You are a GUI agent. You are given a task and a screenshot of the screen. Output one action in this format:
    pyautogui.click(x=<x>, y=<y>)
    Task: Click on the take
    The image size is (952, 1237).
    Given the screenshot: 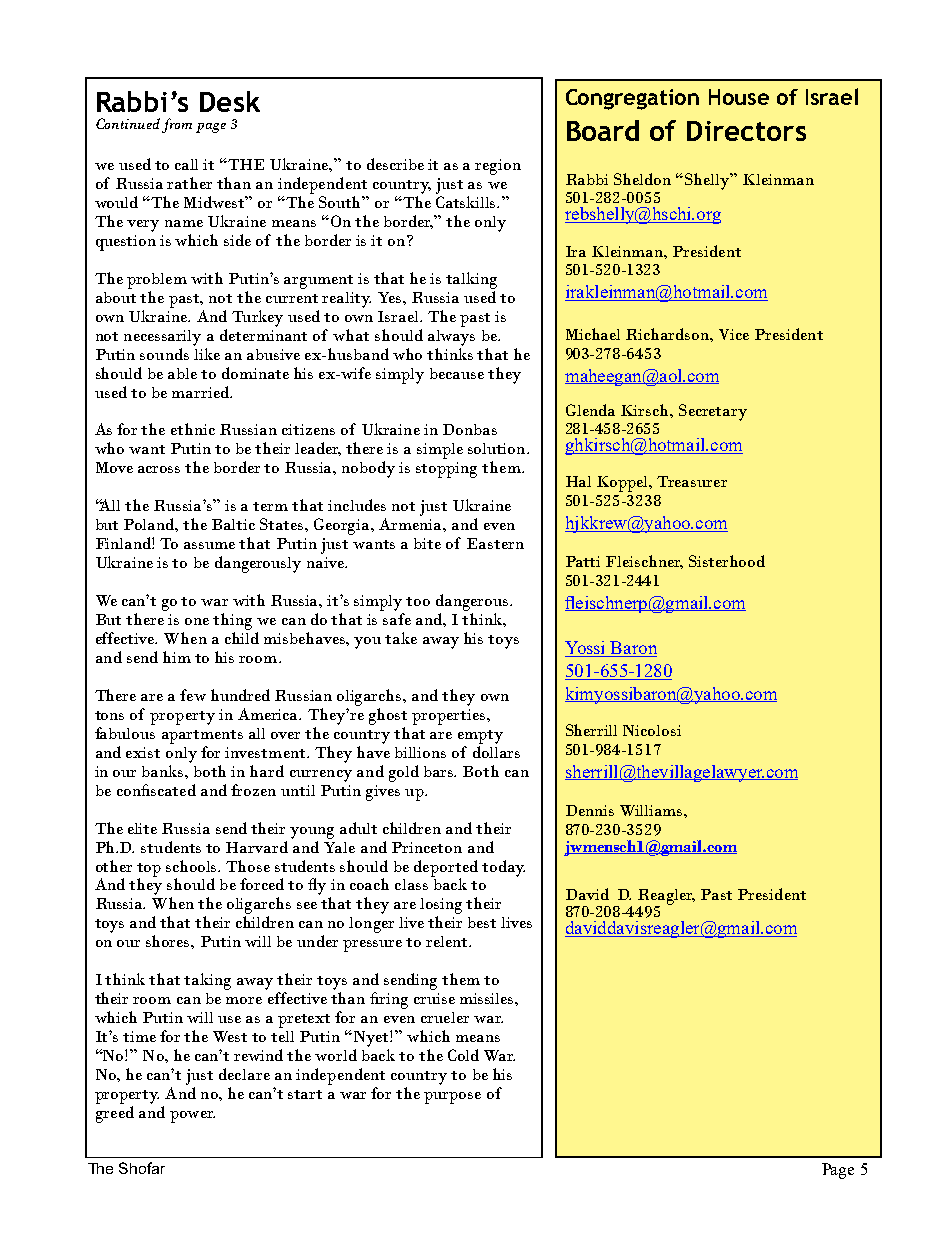 What is the action you would take?
    pyautogui.click(x=401, y=638)
